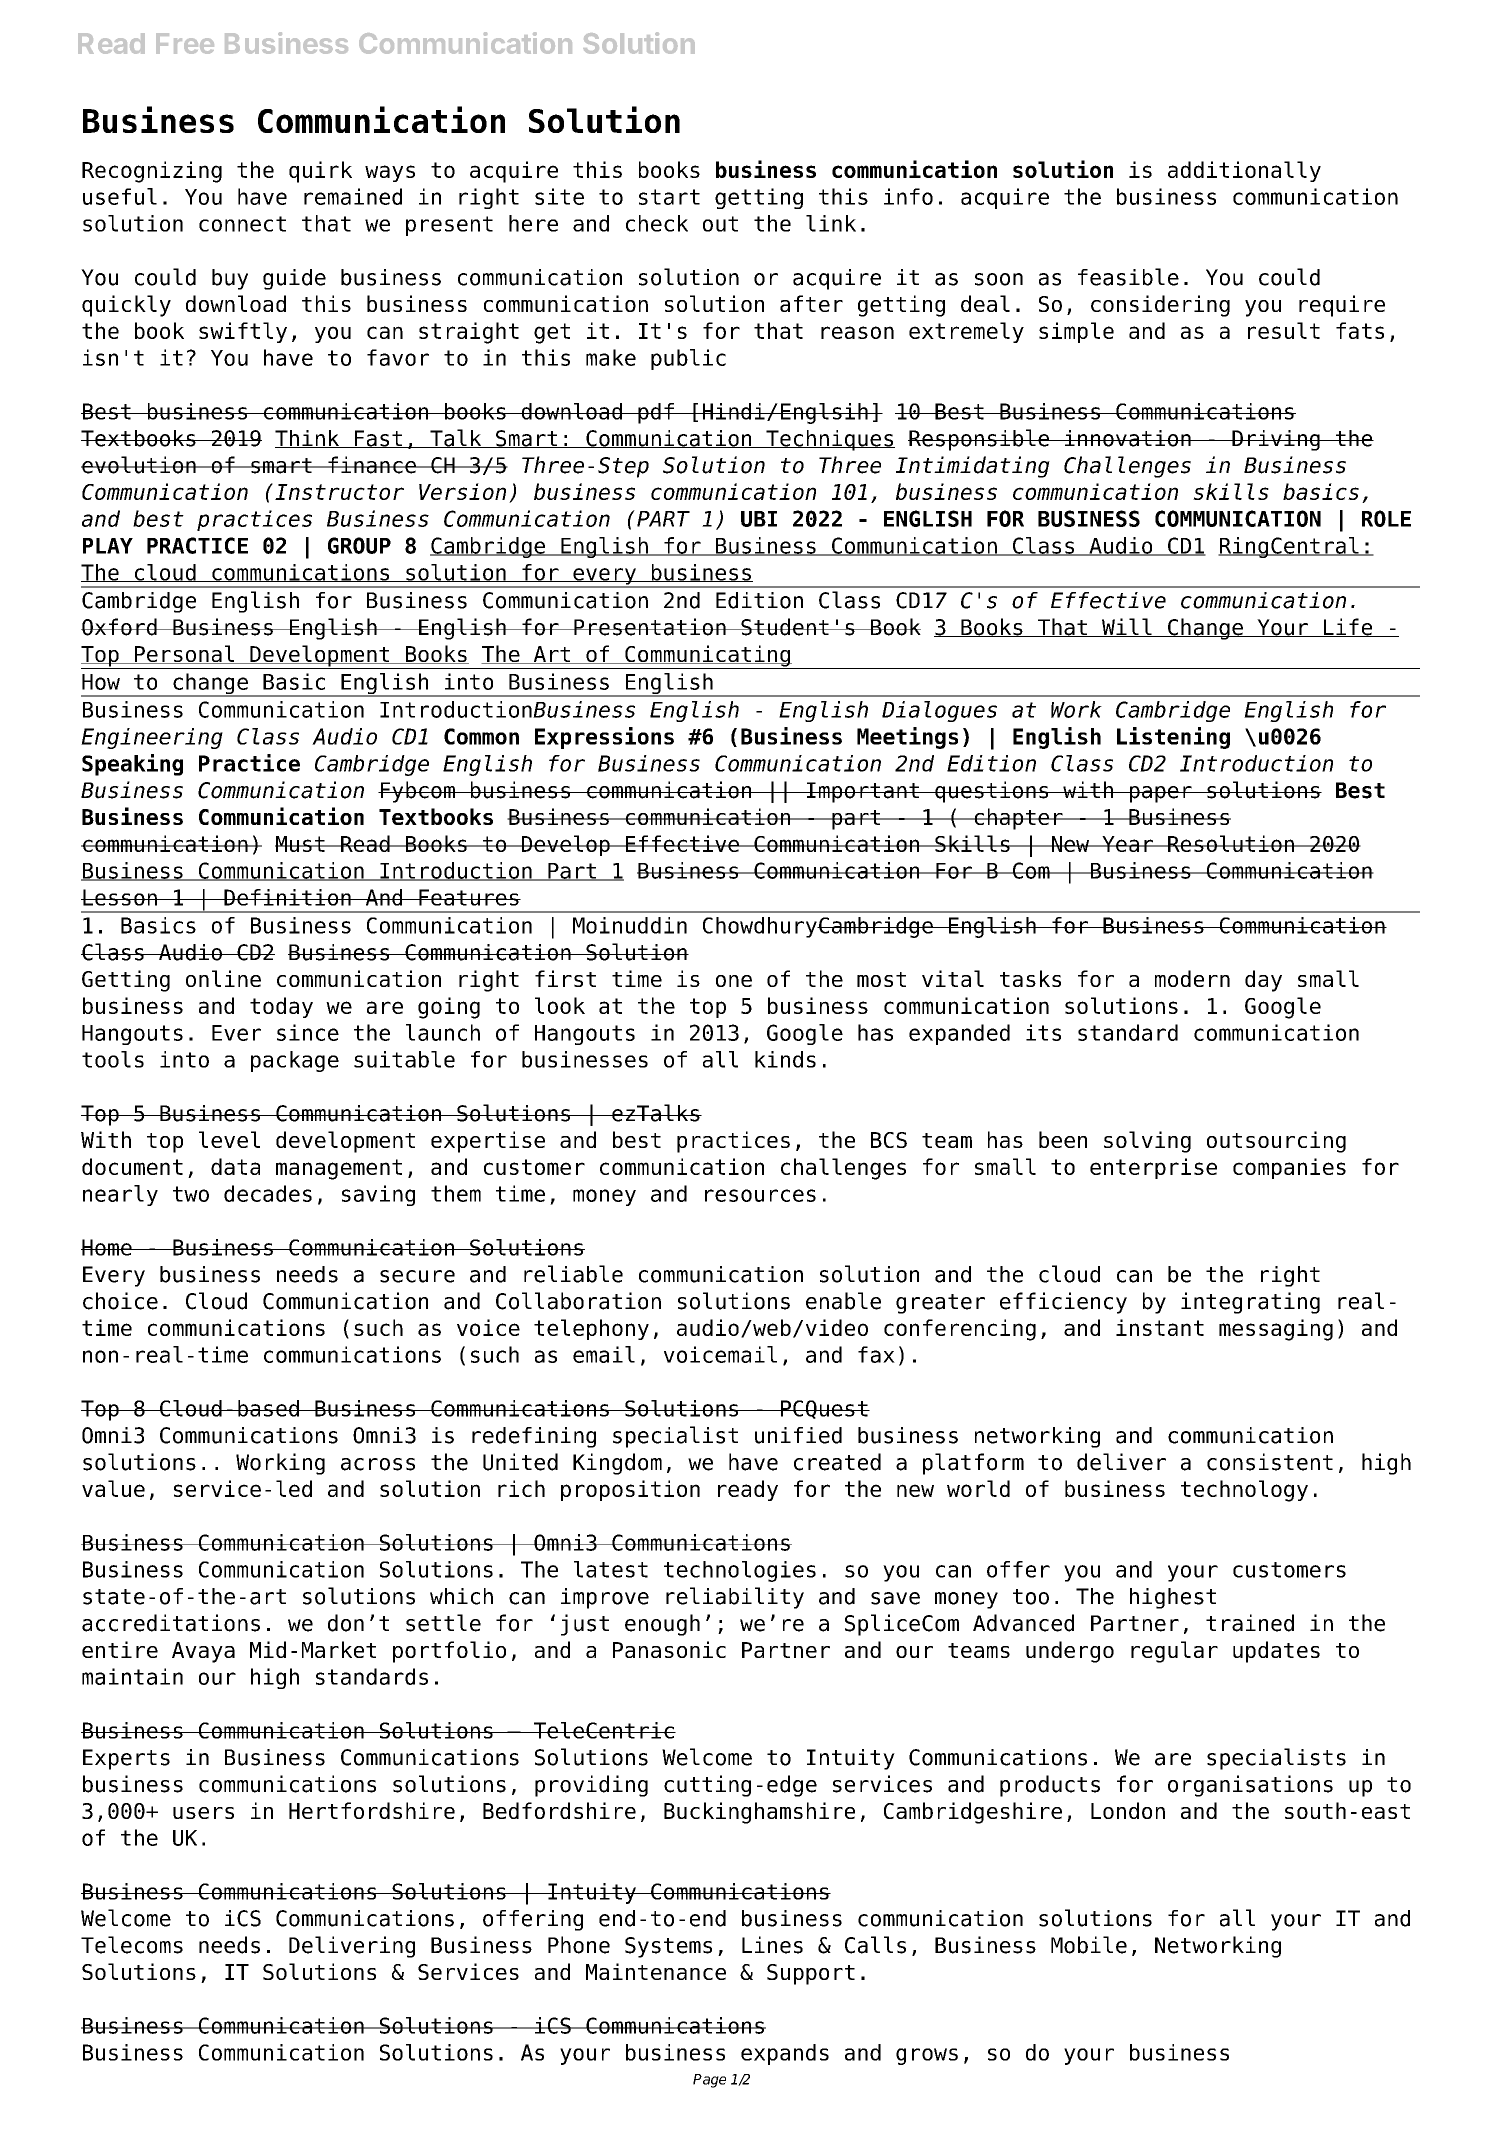 The height and width of the page is (2130, 1506). I want to click on Mobile, so click(1089, 1945).
